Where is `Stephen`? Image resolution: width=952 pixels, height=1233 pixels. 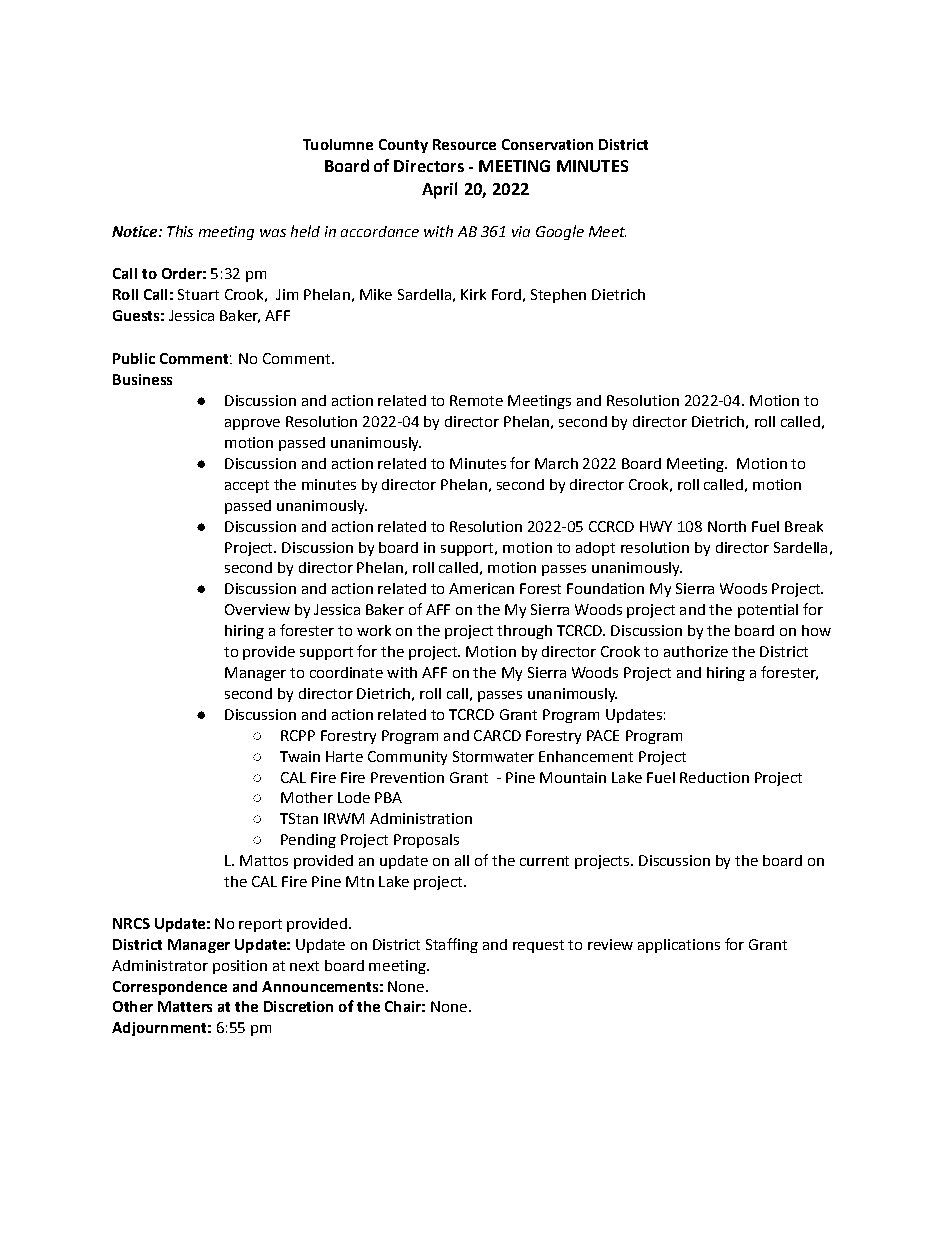 Stephen is located at coordinates (558, 296).
